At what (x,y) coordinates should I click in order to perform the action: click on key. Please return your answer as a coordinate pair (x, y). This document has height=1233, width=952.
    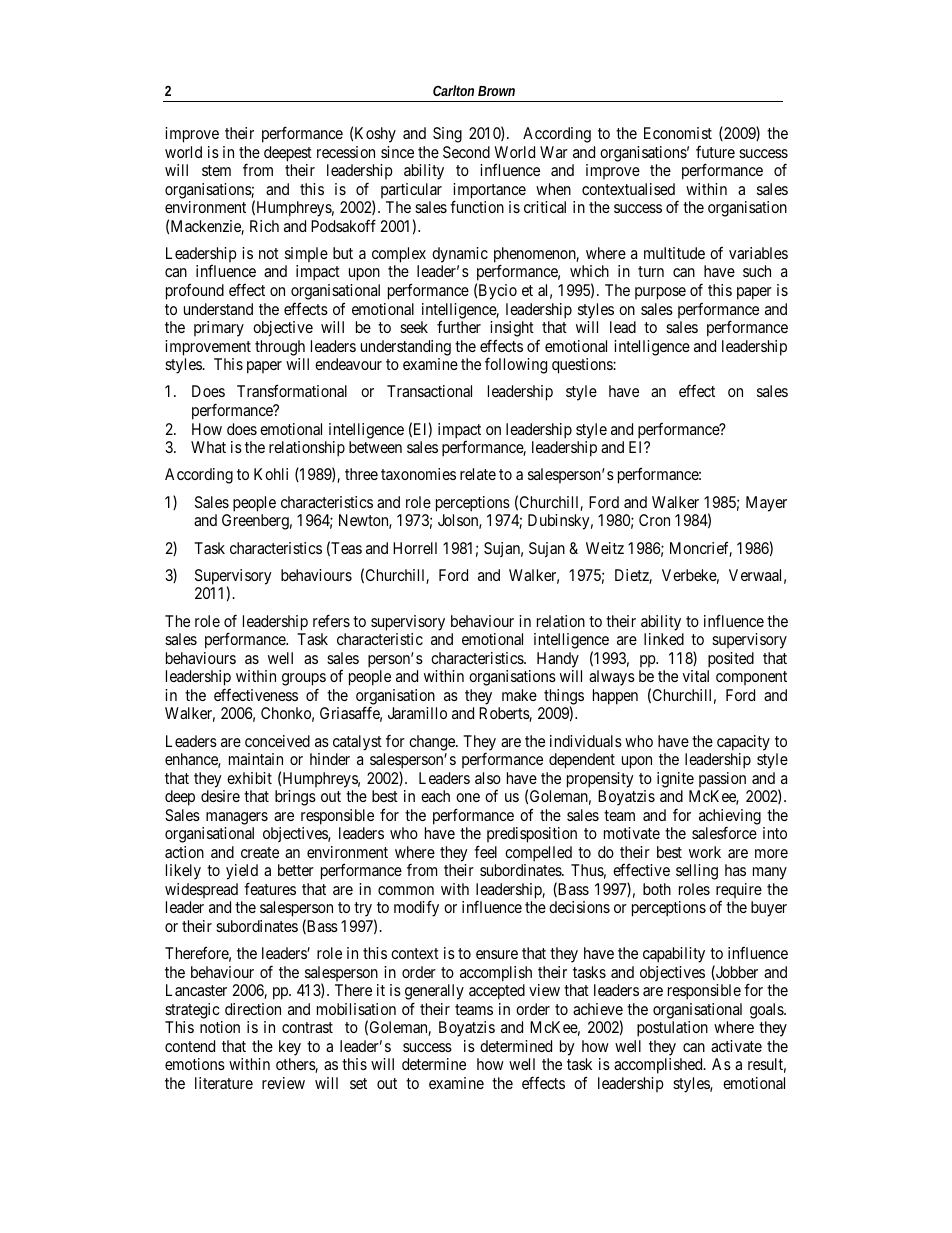
    Looking at the image, I should click on (290, 1048).
